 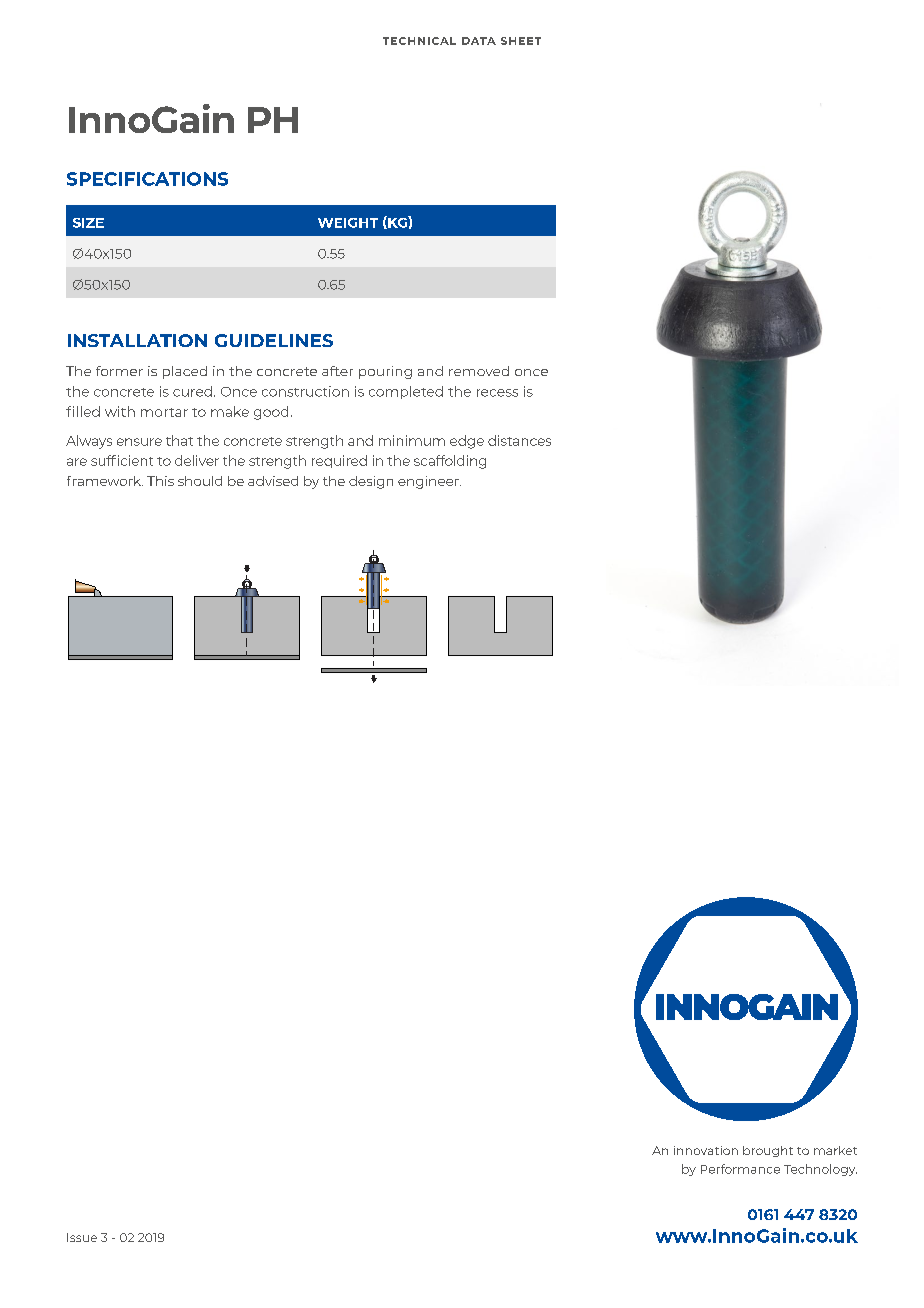 What do you see at coordinates (521, 41) in the screenshot?
I see `SHEET` at bounding box center [521, 41].
